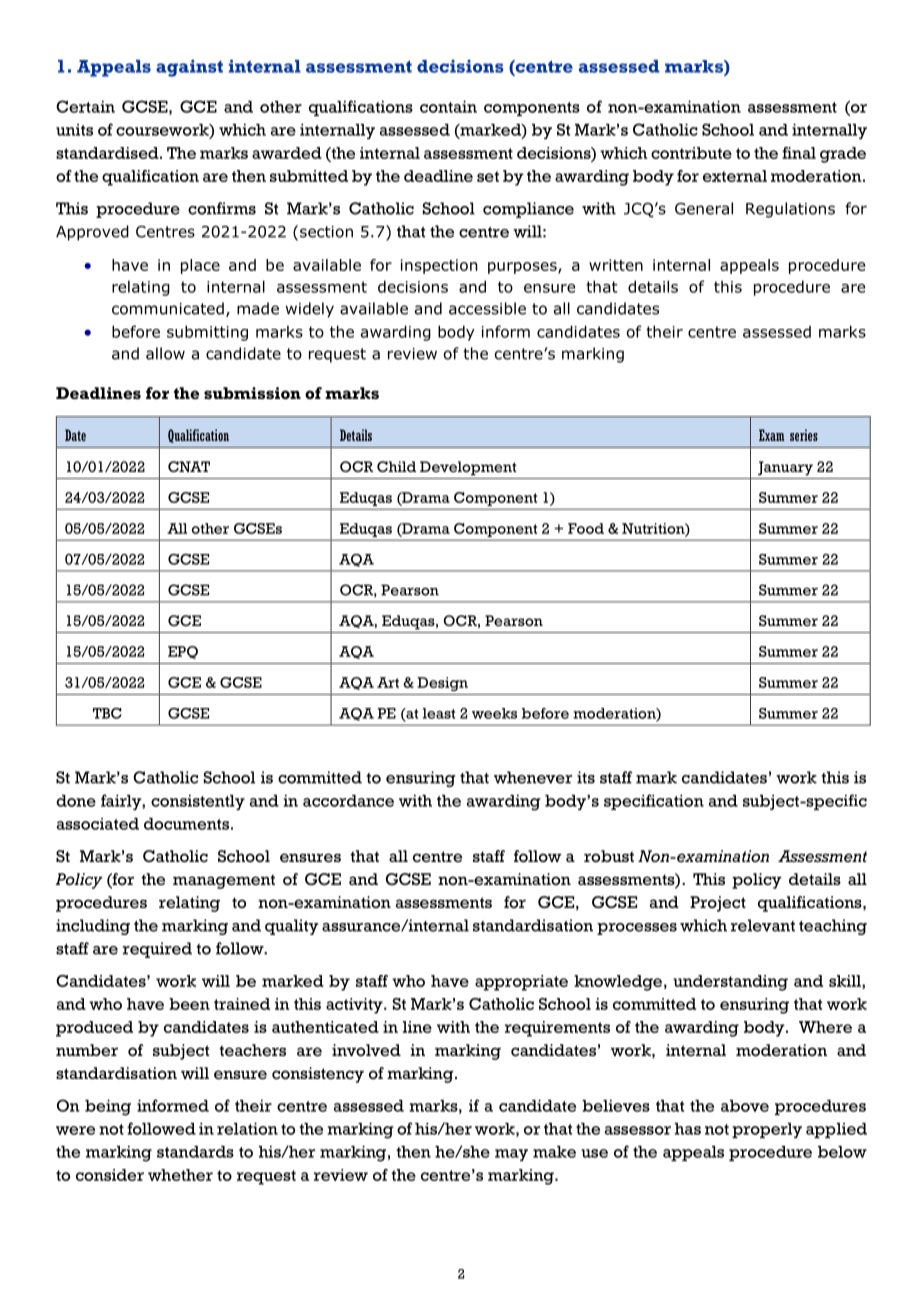 The height and width of the screenshot is (1308, 924). What do you see at coordinates (442, 684) in the screenshot?
I see `Design` at bounding box center [442, 684].
